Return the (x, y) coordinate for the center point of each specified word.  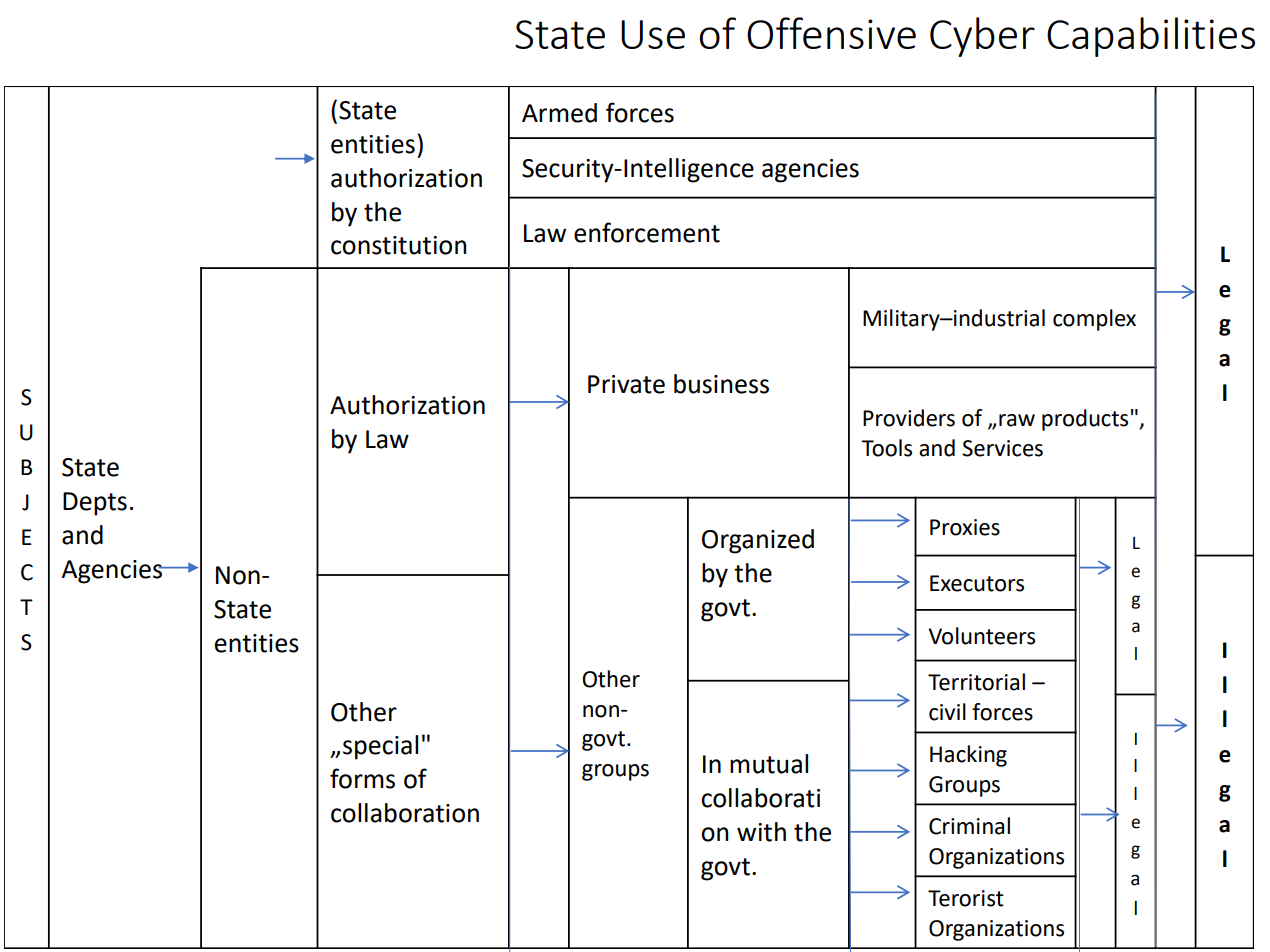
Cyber (982, 37)
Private (626, 384)
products (1085, 420)
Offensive (831, 33)
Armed (559, 113)
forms (362, 778)
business (721, 384)
